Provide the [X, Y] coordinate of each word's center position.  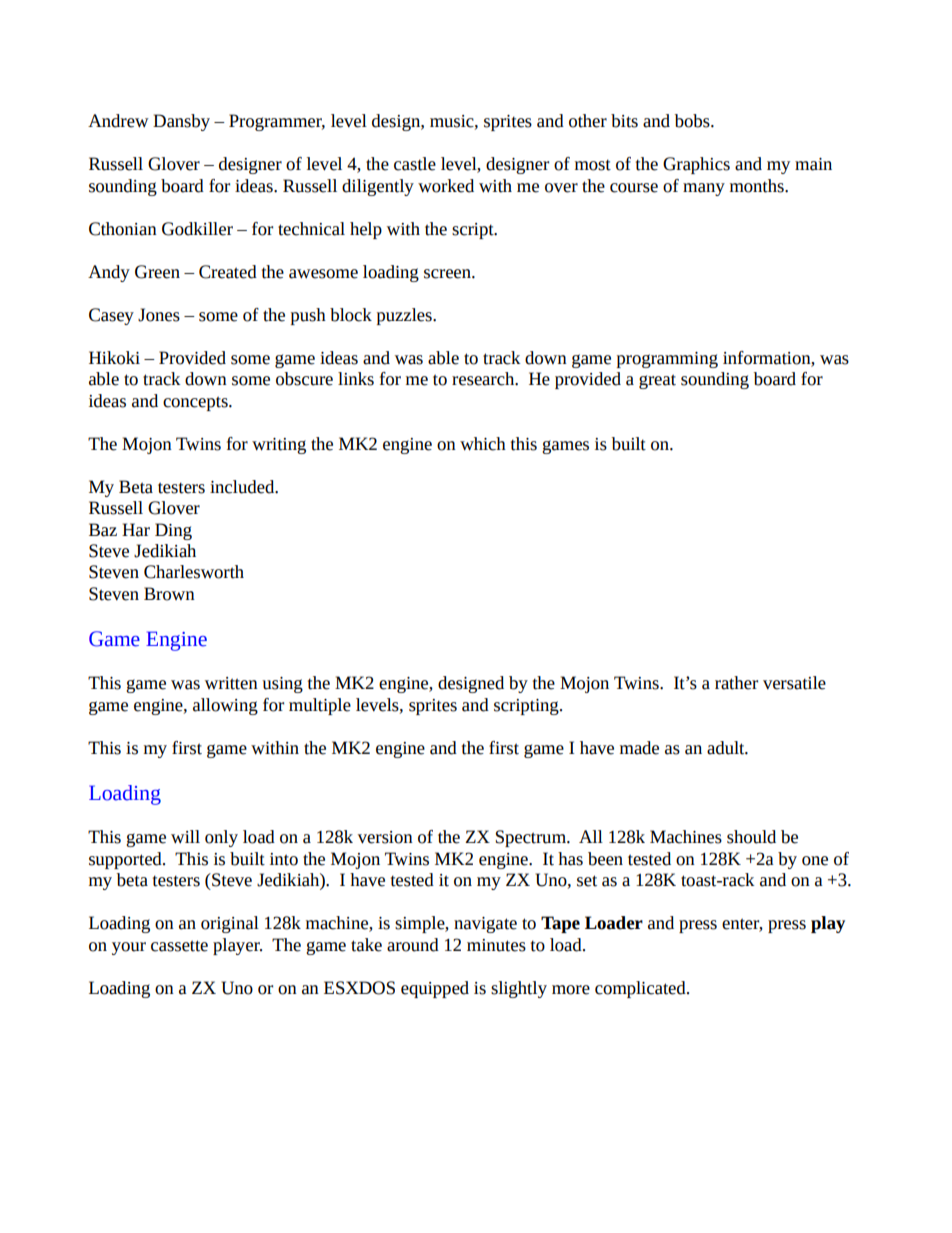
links [356, 379]
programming [667, 360]
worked [446, 186]
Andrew [118, 121]
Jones [159, 315]
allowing [225, 706]
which [483, 444]
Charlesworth [194, 572]
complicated [641, 989]
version [385, 837]
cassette [179, 946]
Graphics [696, 165]
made [639, 748]
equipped [435, 989]
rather [736, 683]
